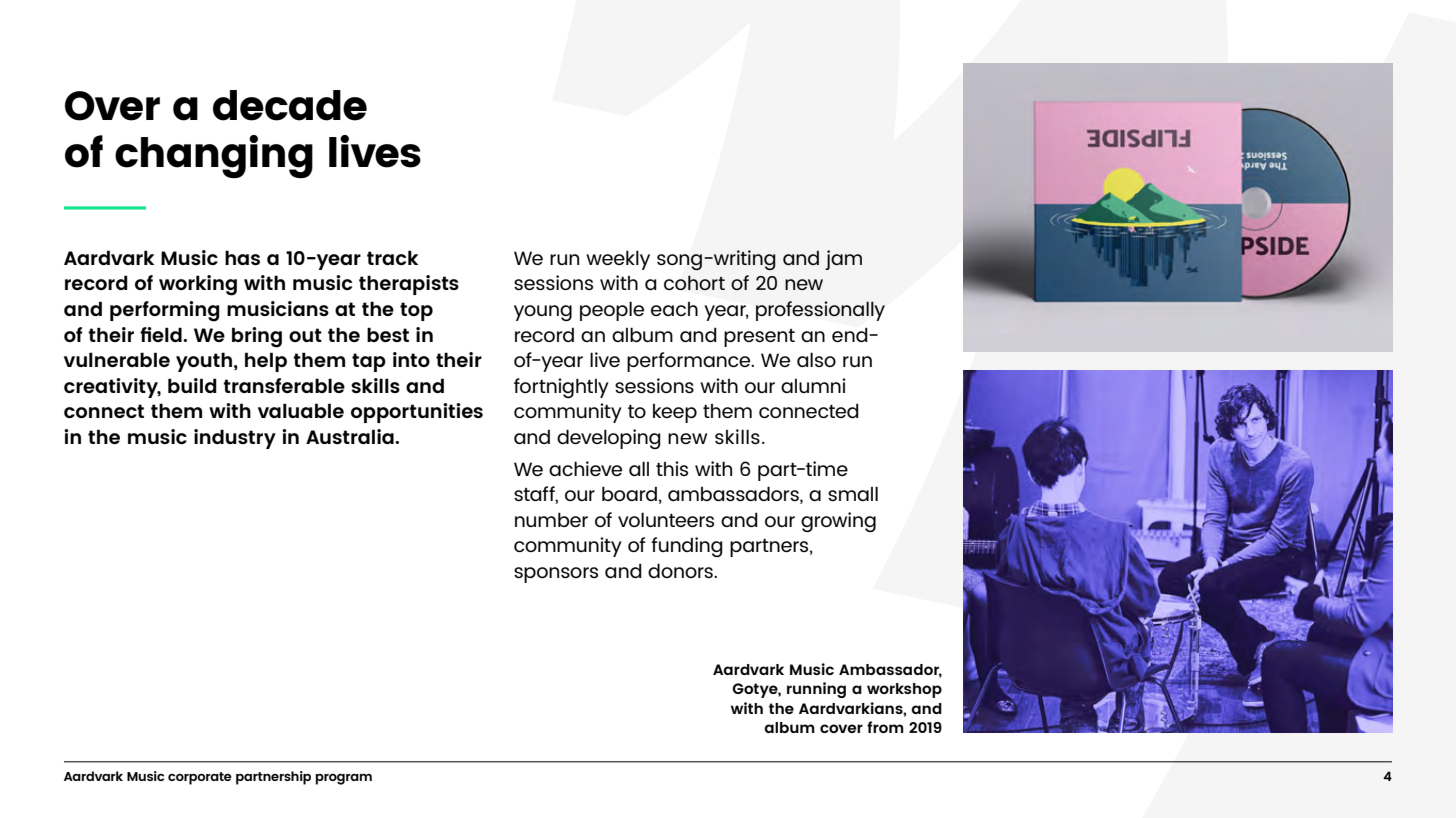 The height and width of the document is (818, 1456). Describe the element at coordinates (290, 105) in the document. I see `decade` at that location.
